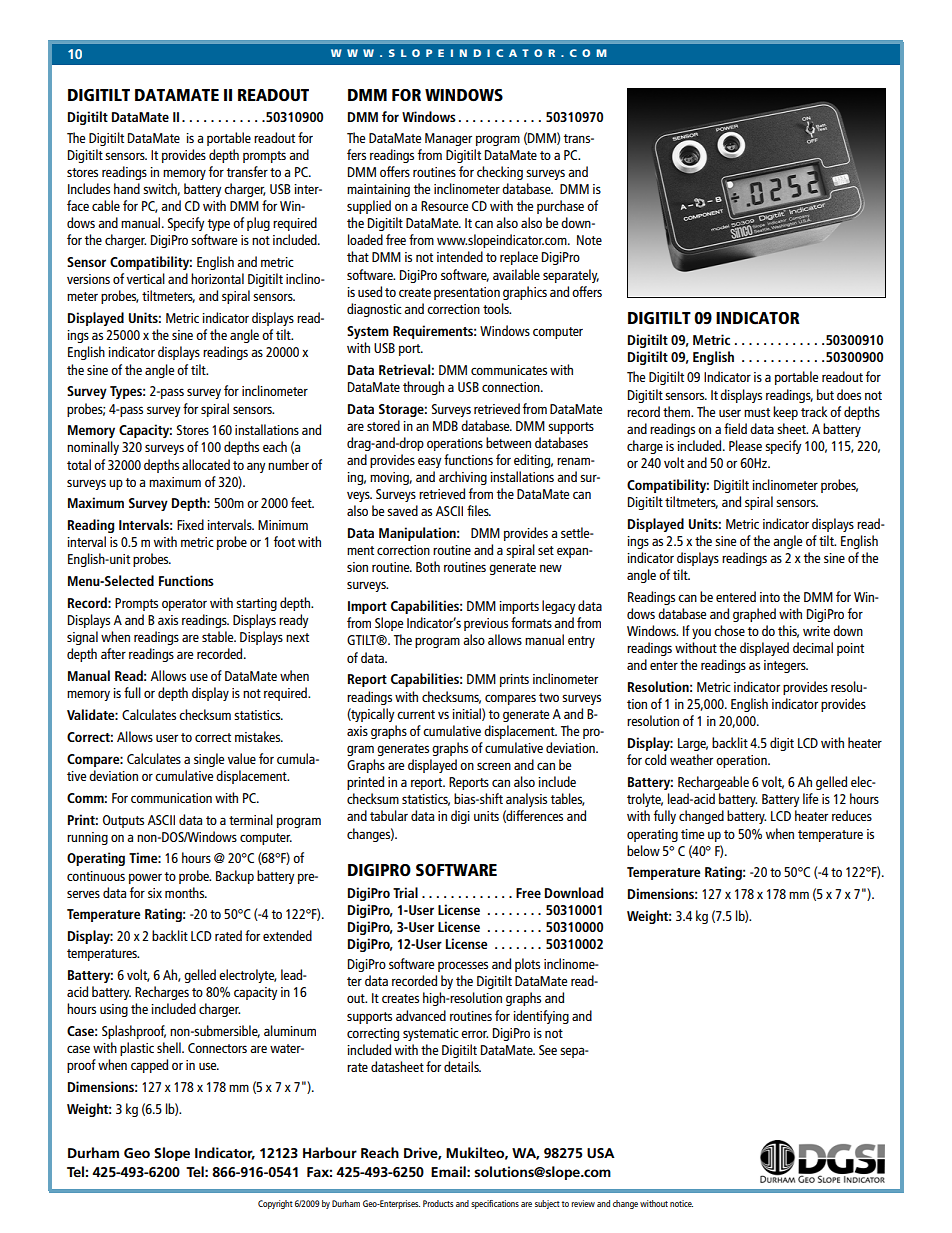 This screenshot has width=952, height=1233. I want to click on allocated, so click(206, 464).
